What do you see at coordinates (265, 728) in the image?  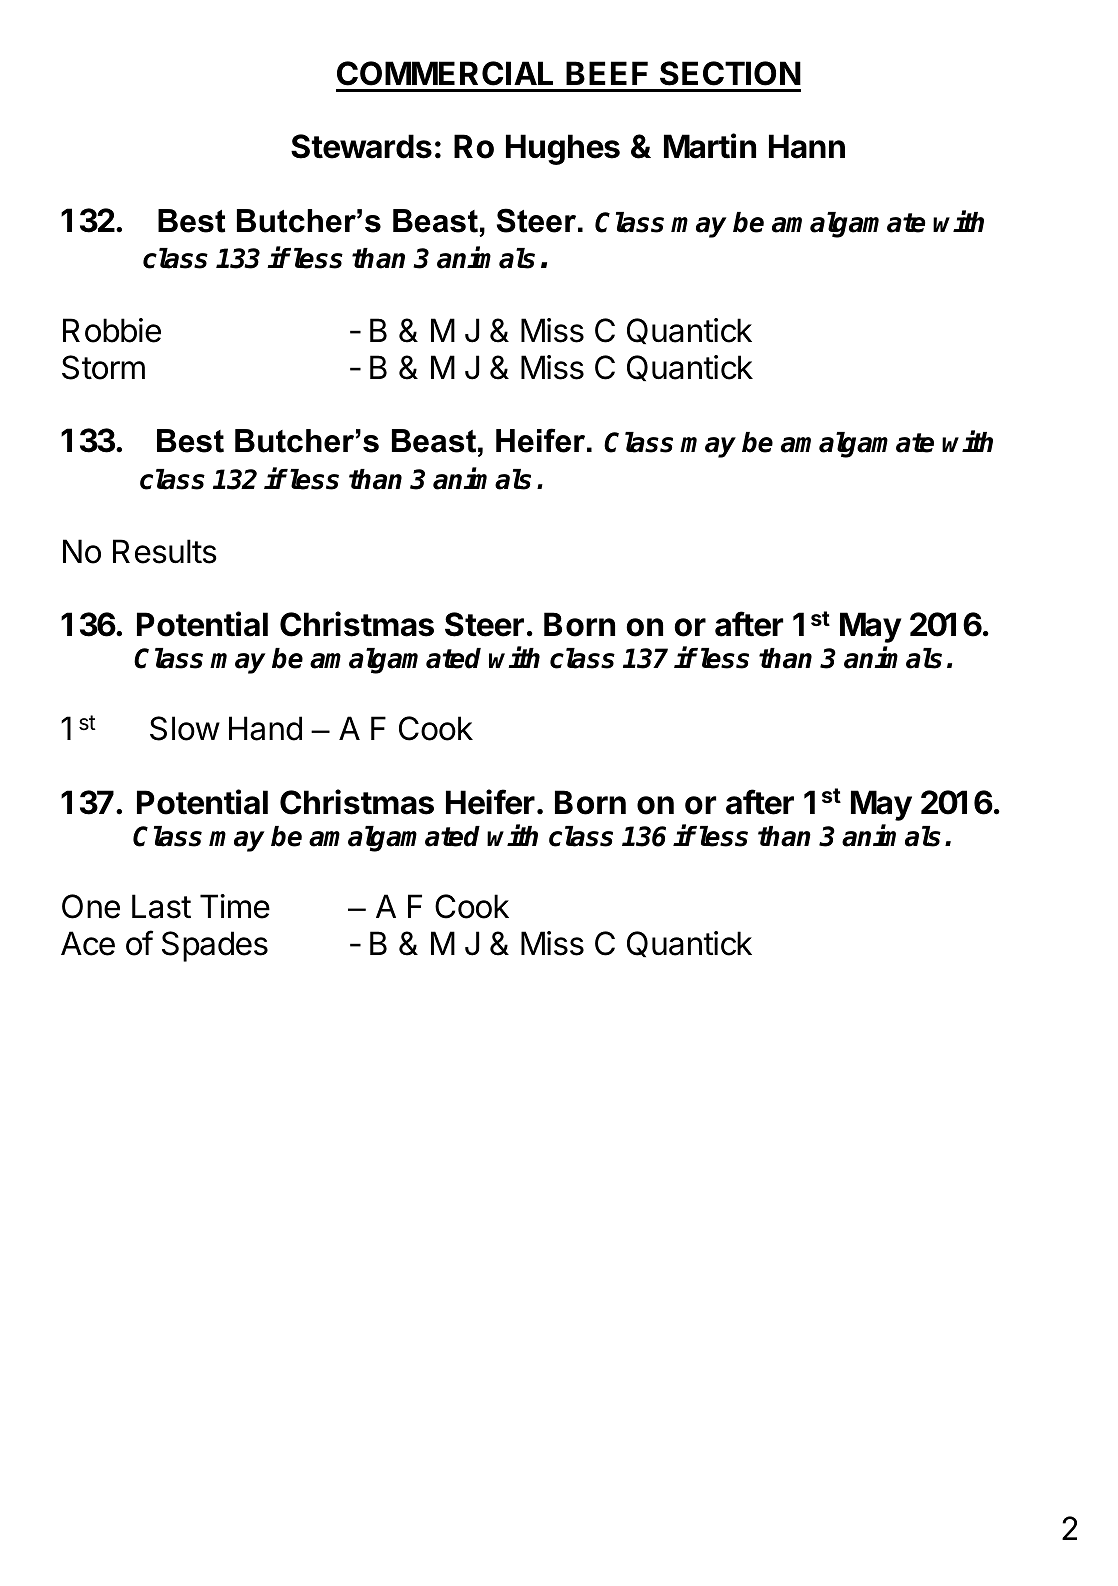 I see `Hand` at bounding box center [265, 728].
